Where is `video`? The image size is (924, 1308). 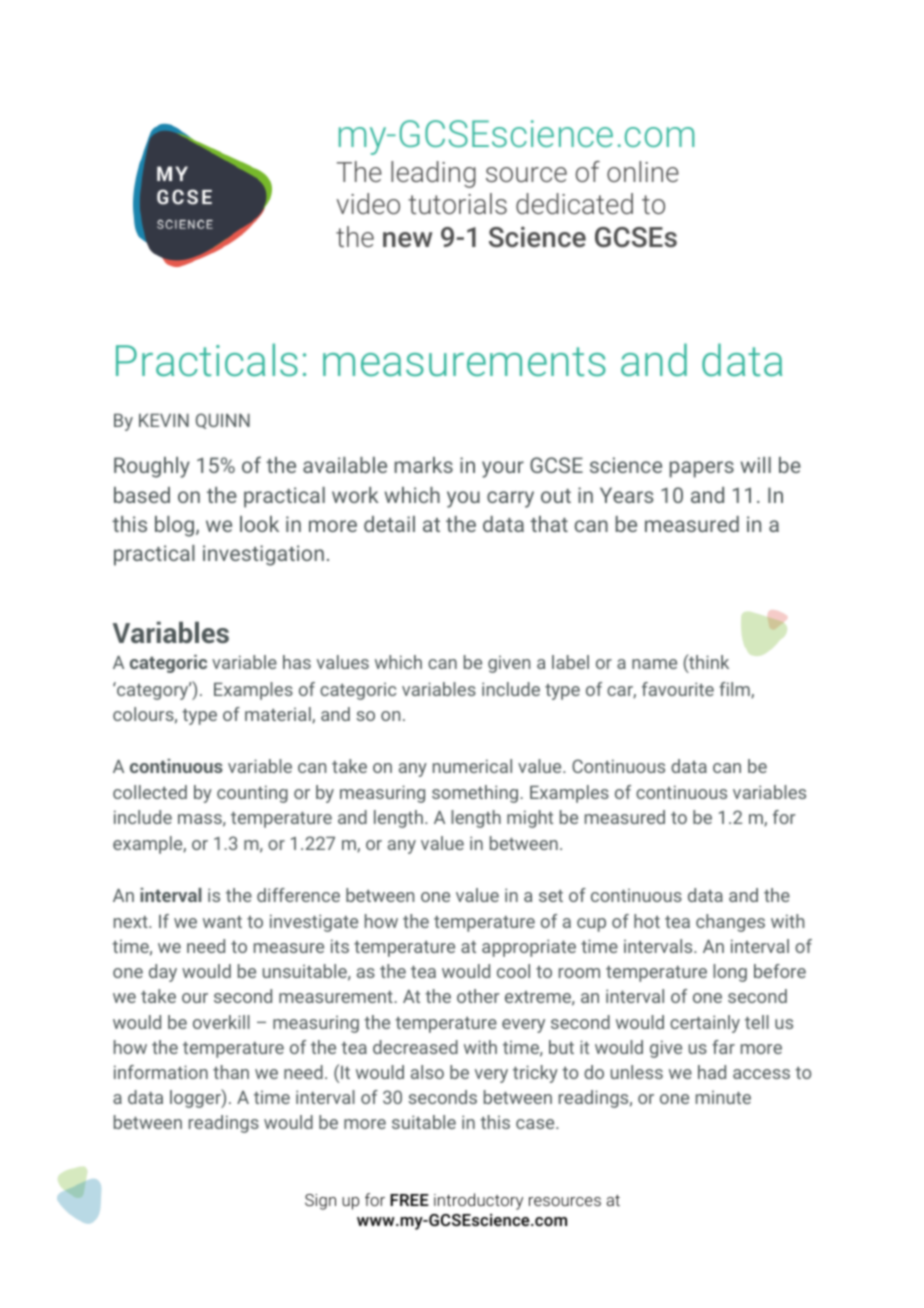
video is located at coordinates (368, 203).
